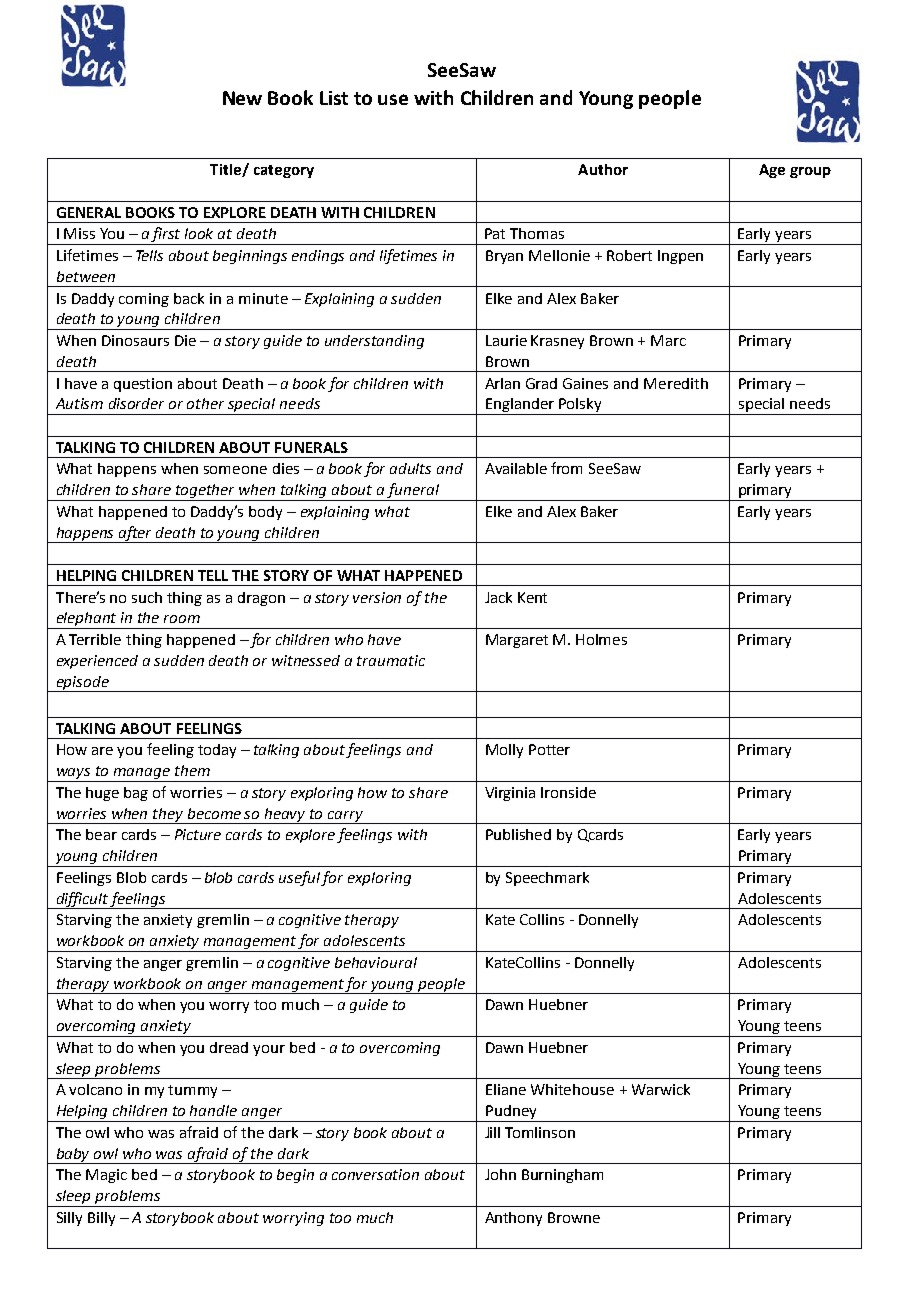 This document has height=1308, width=924. Describe the element at coordinates (500, 1174) in the document. I see `John` at that location.
